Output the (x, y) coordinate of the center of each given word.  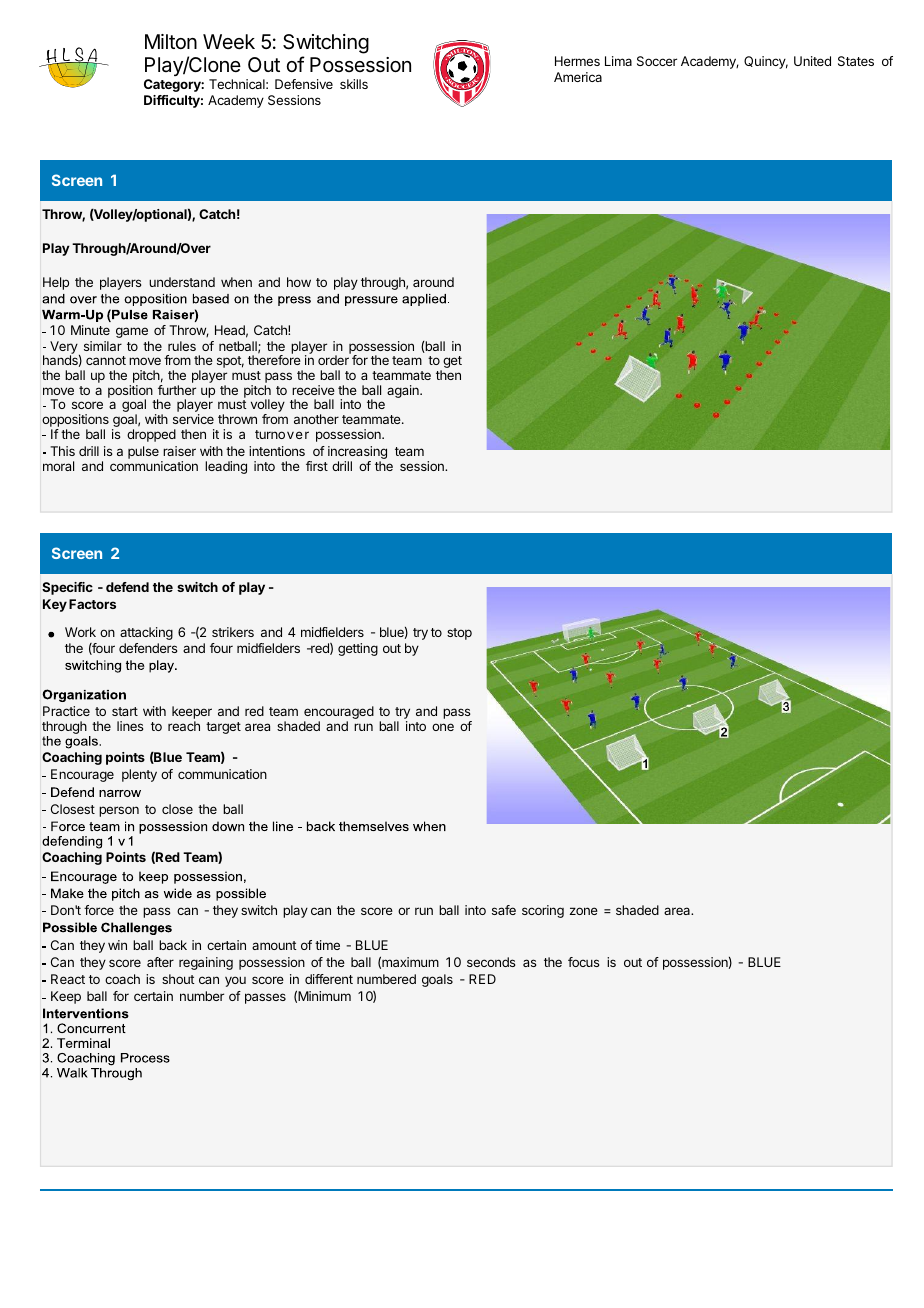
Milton (171, 41)
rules (182, 346)
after (160, 962)
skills (354, 84)
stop (459, 634)
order (333, 360)
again (404, 391)
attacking (146, 633)
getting (358, 649)
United (812, 61)
